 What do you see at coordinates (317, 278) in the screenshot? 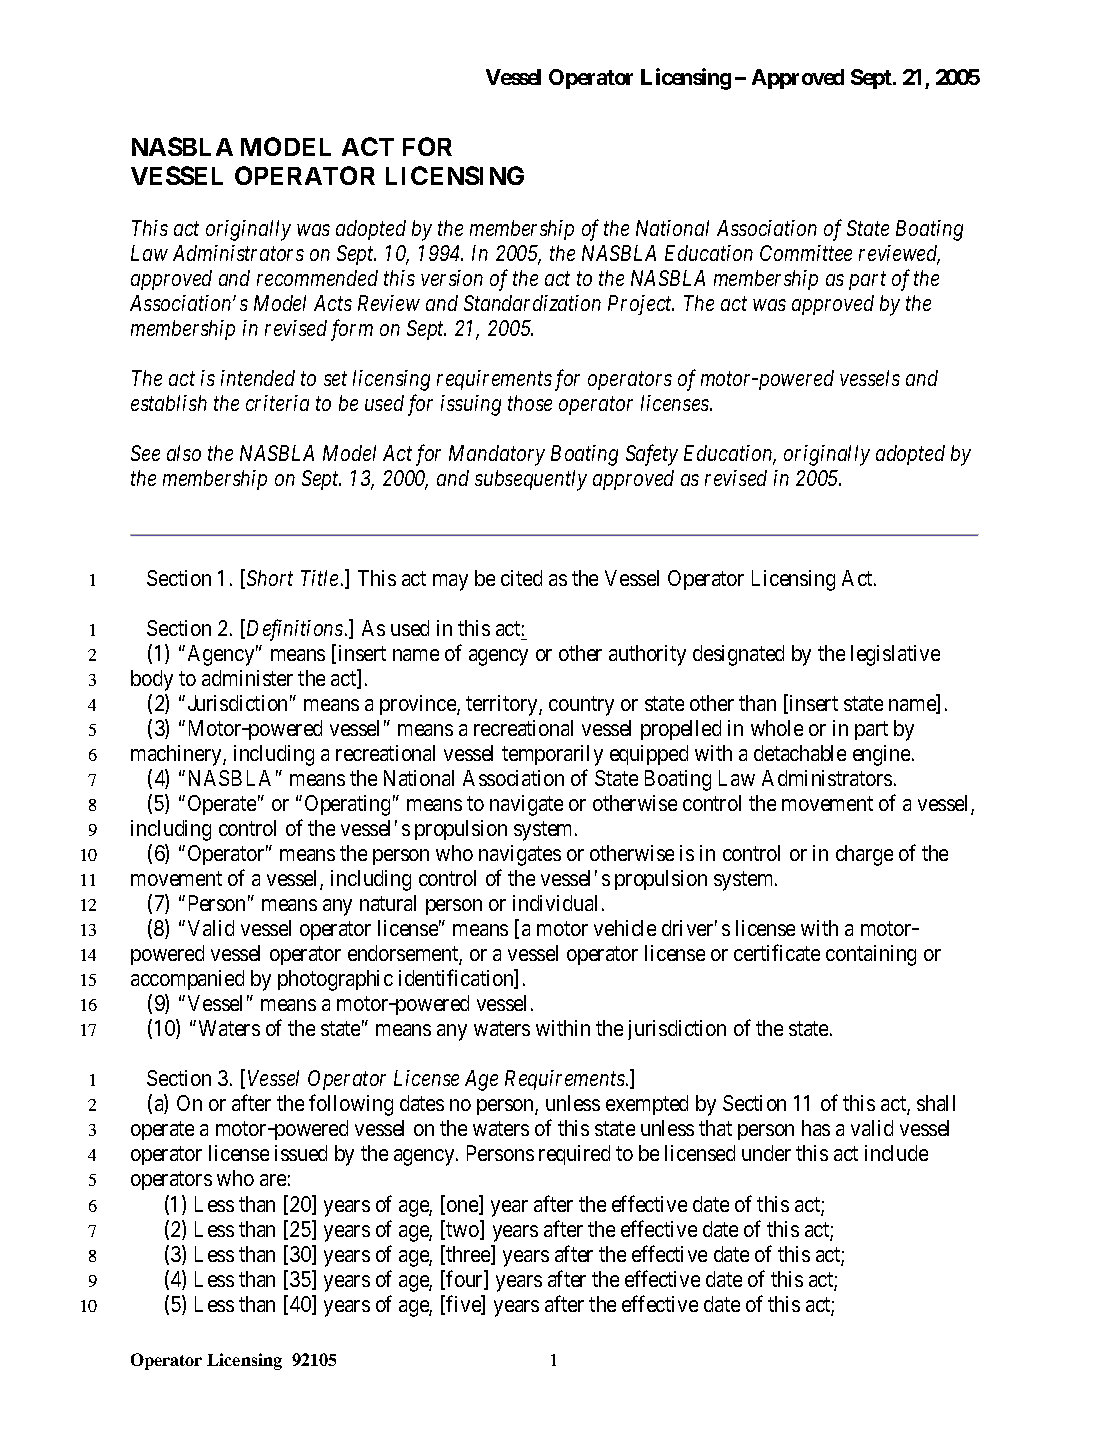
I see `recommended` at bounding box center [317, 278].
